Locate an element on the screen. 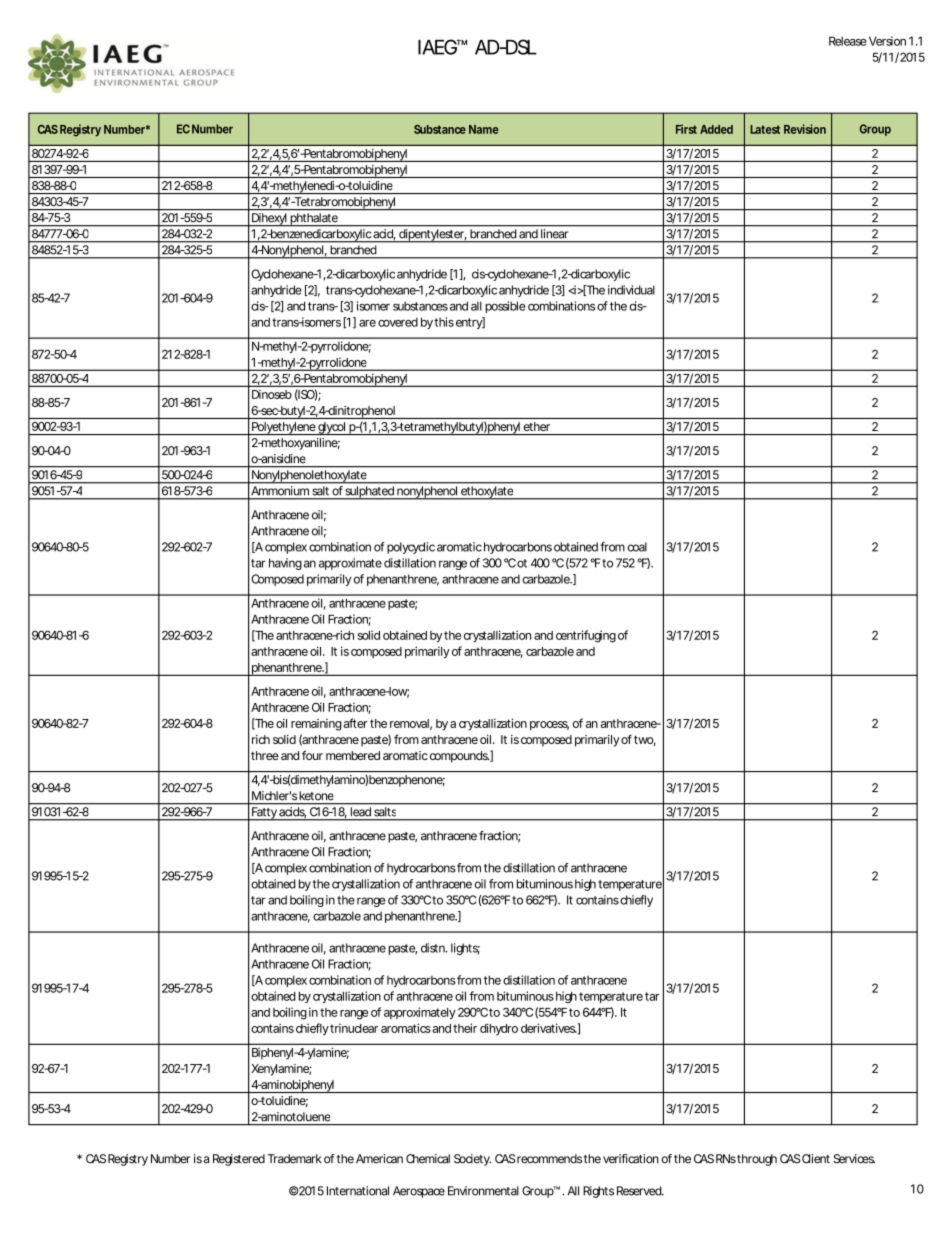 The image size is (952, 1233). having is located at coordinates (285, 564).
